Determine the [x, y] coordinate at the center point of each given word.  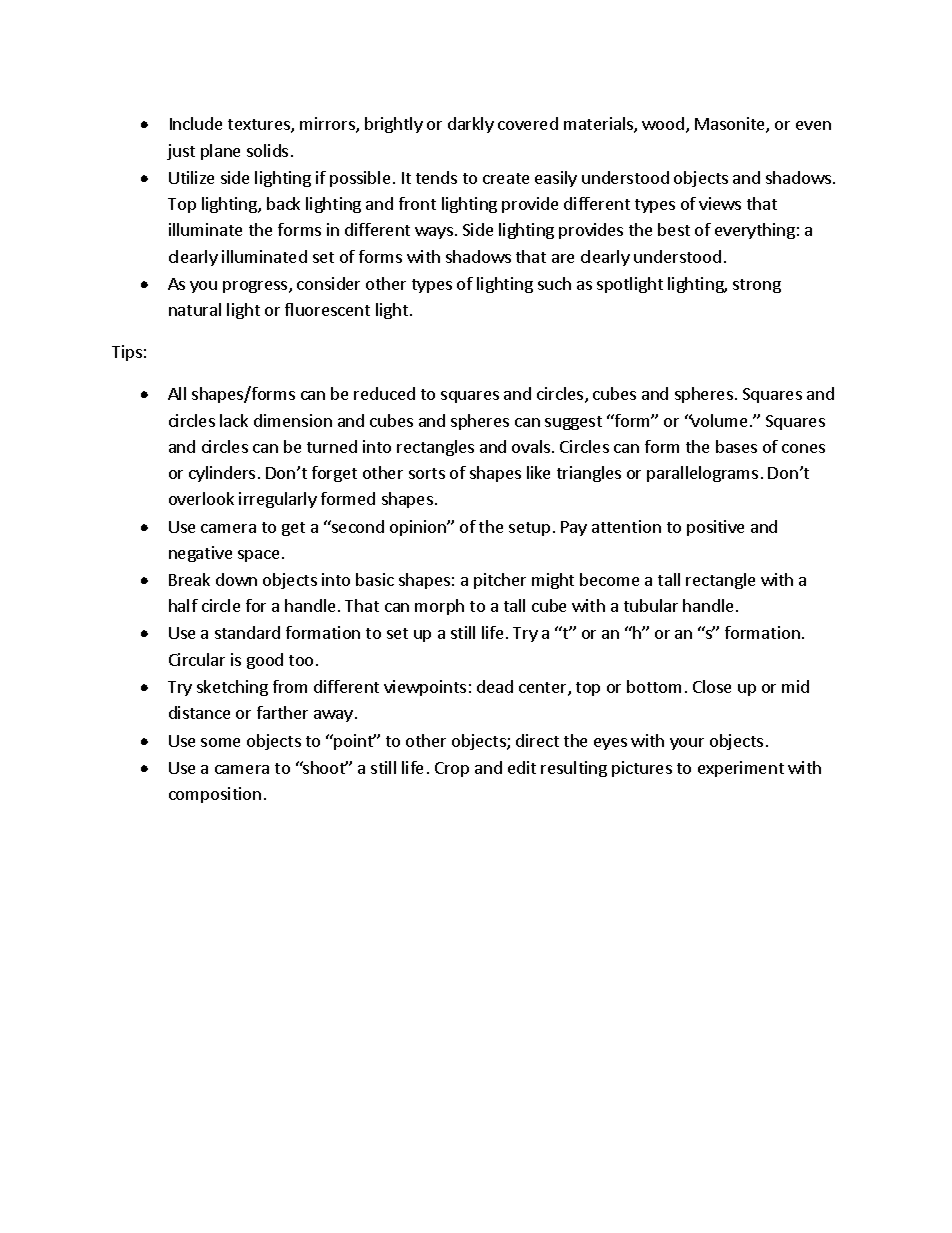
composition [215, 795]
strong [757, 286]
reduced [384, 393]
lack [234, 420]
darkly [471, 125]
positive [715, 528]
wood [664, 125]
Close [712, 686]
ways [434, 233]
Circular [197, 659]
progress [256, 287]
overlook [201, 498]
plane [220, 152]
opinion [419, 528]
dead [495, 686]
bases [736, 446]
